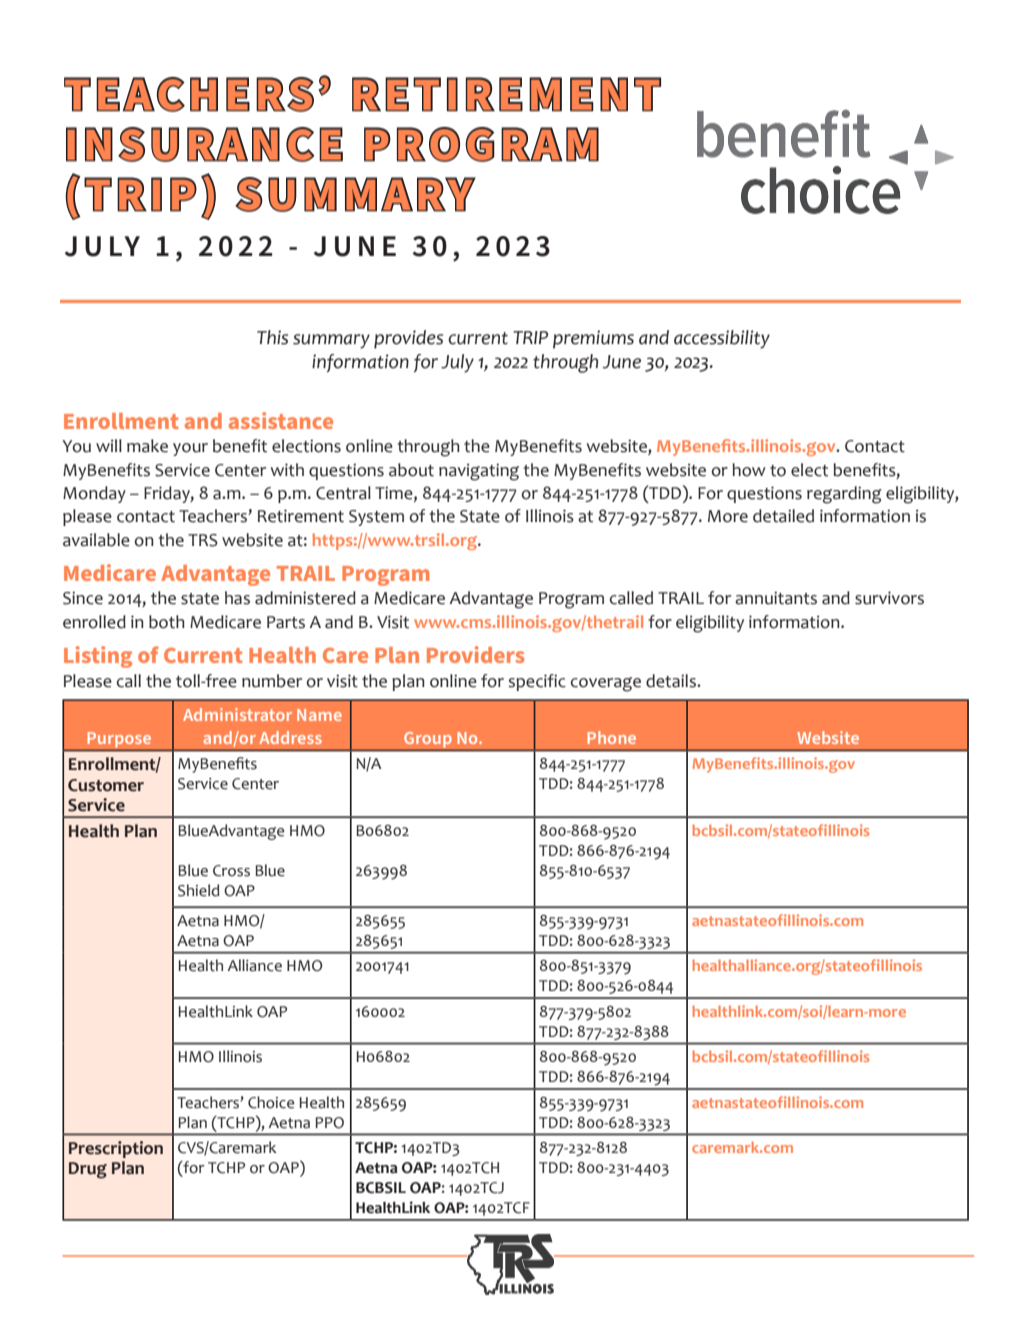  What do you see at coordinates (672, 681) in the page?
I see `details` at bounding box center [672, 681].
